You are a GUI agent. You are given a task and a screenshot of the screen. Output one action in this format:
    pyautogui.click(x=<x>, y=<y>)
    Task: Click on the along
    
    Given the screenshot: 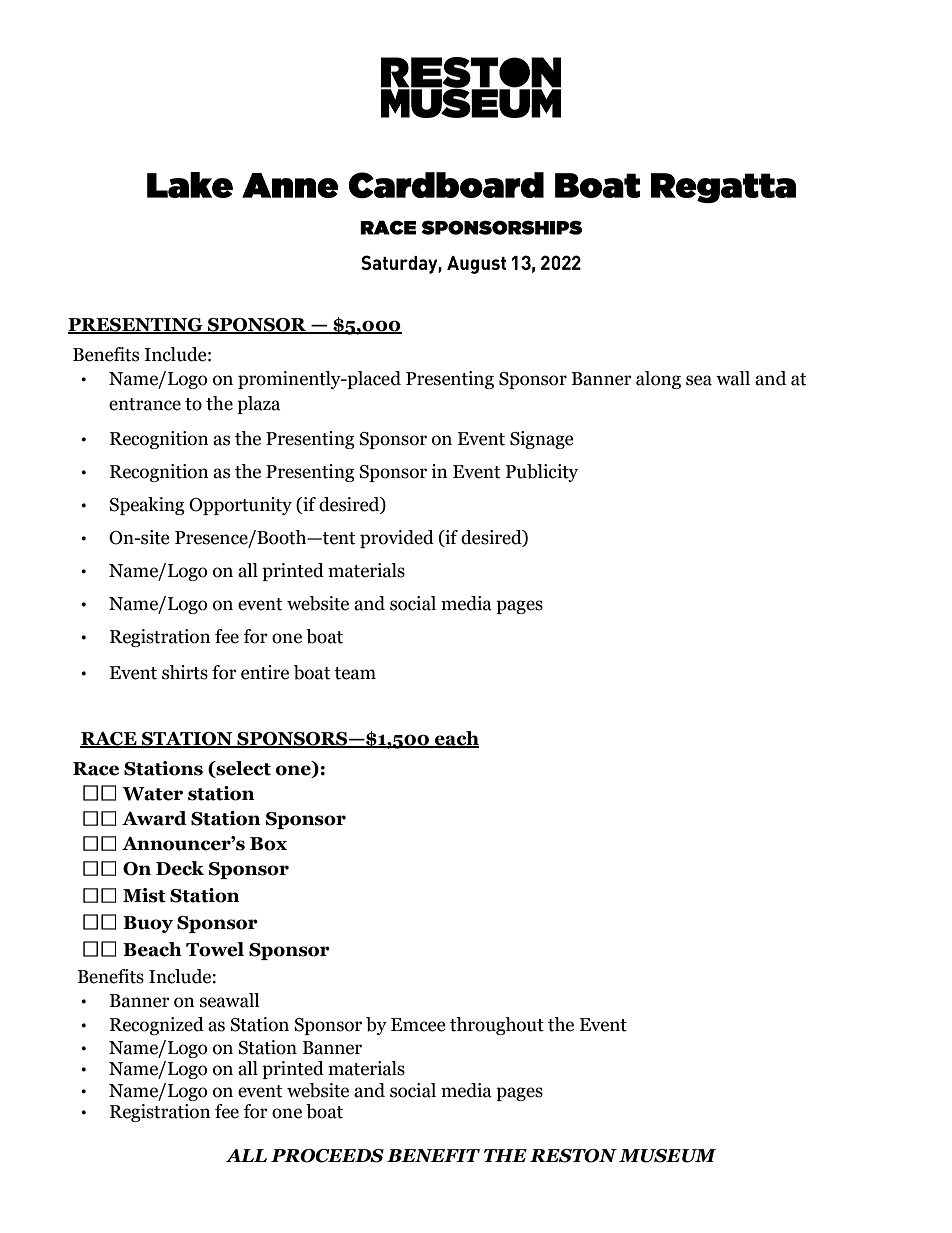 What is the action you would take?
    pyautogui.click(x=658, y=380)
